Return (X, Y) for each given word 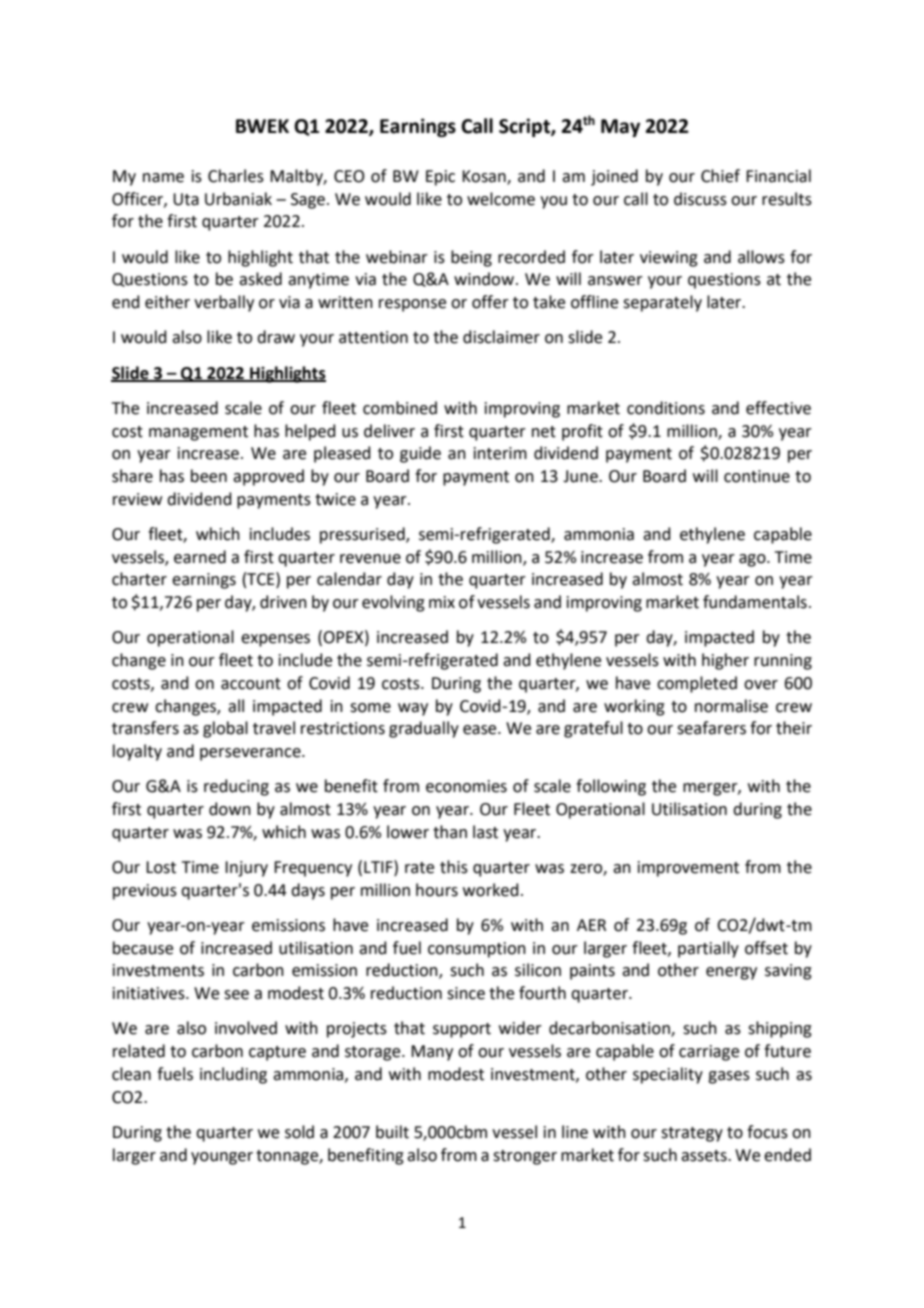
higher (725, 661)
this (454, 867)
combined (400, 408)
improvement (688, 869)
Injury (246, 869)
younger (222, 1158)
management (198, 433)
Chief (720, 176)
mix (442, 602)
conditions (666, 408)
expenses (275, 640)
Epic (440, 178)
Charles (236, 176)
